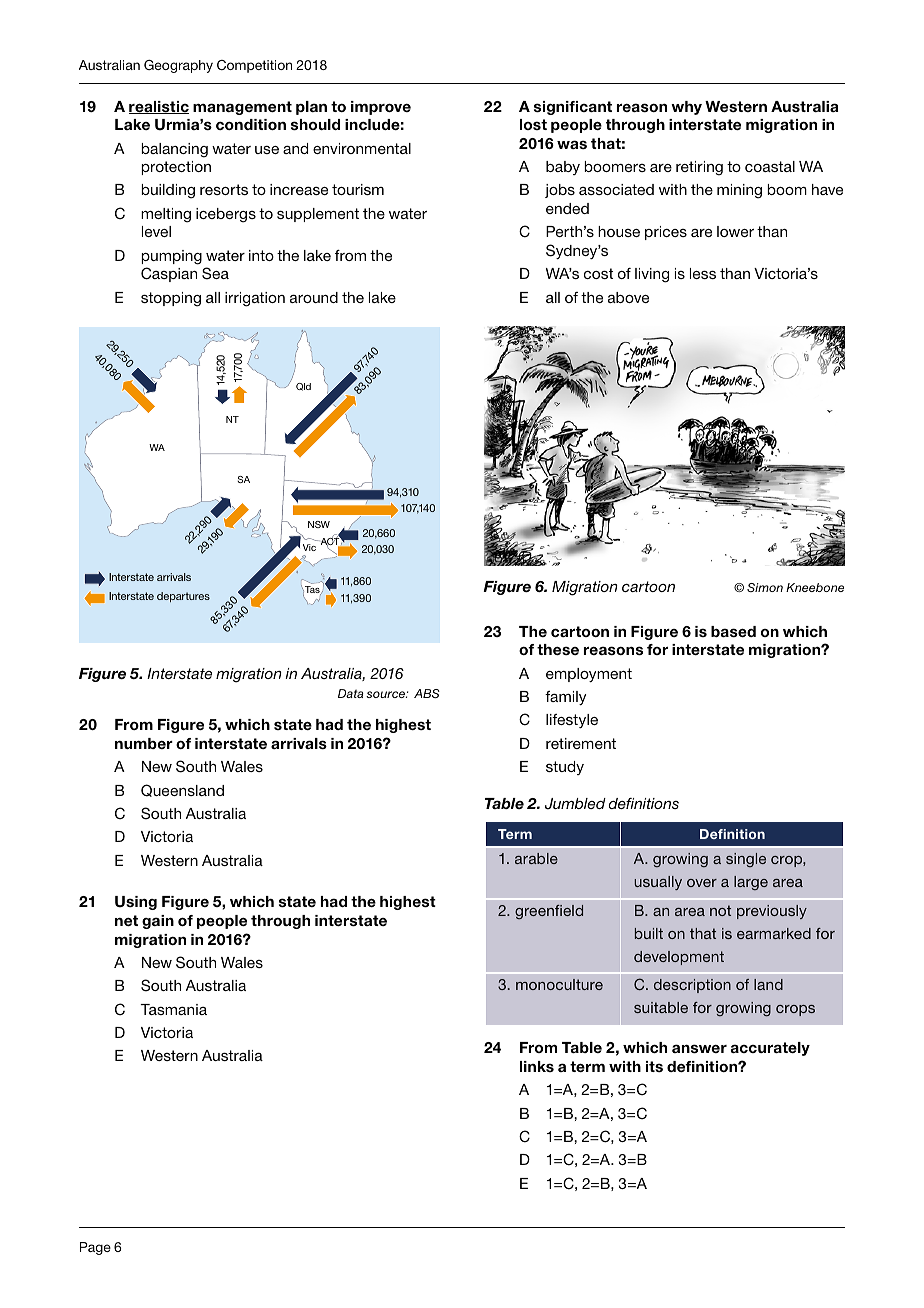 The image size is (924, 1308). I want to click on Simon, so click(765, 587).
